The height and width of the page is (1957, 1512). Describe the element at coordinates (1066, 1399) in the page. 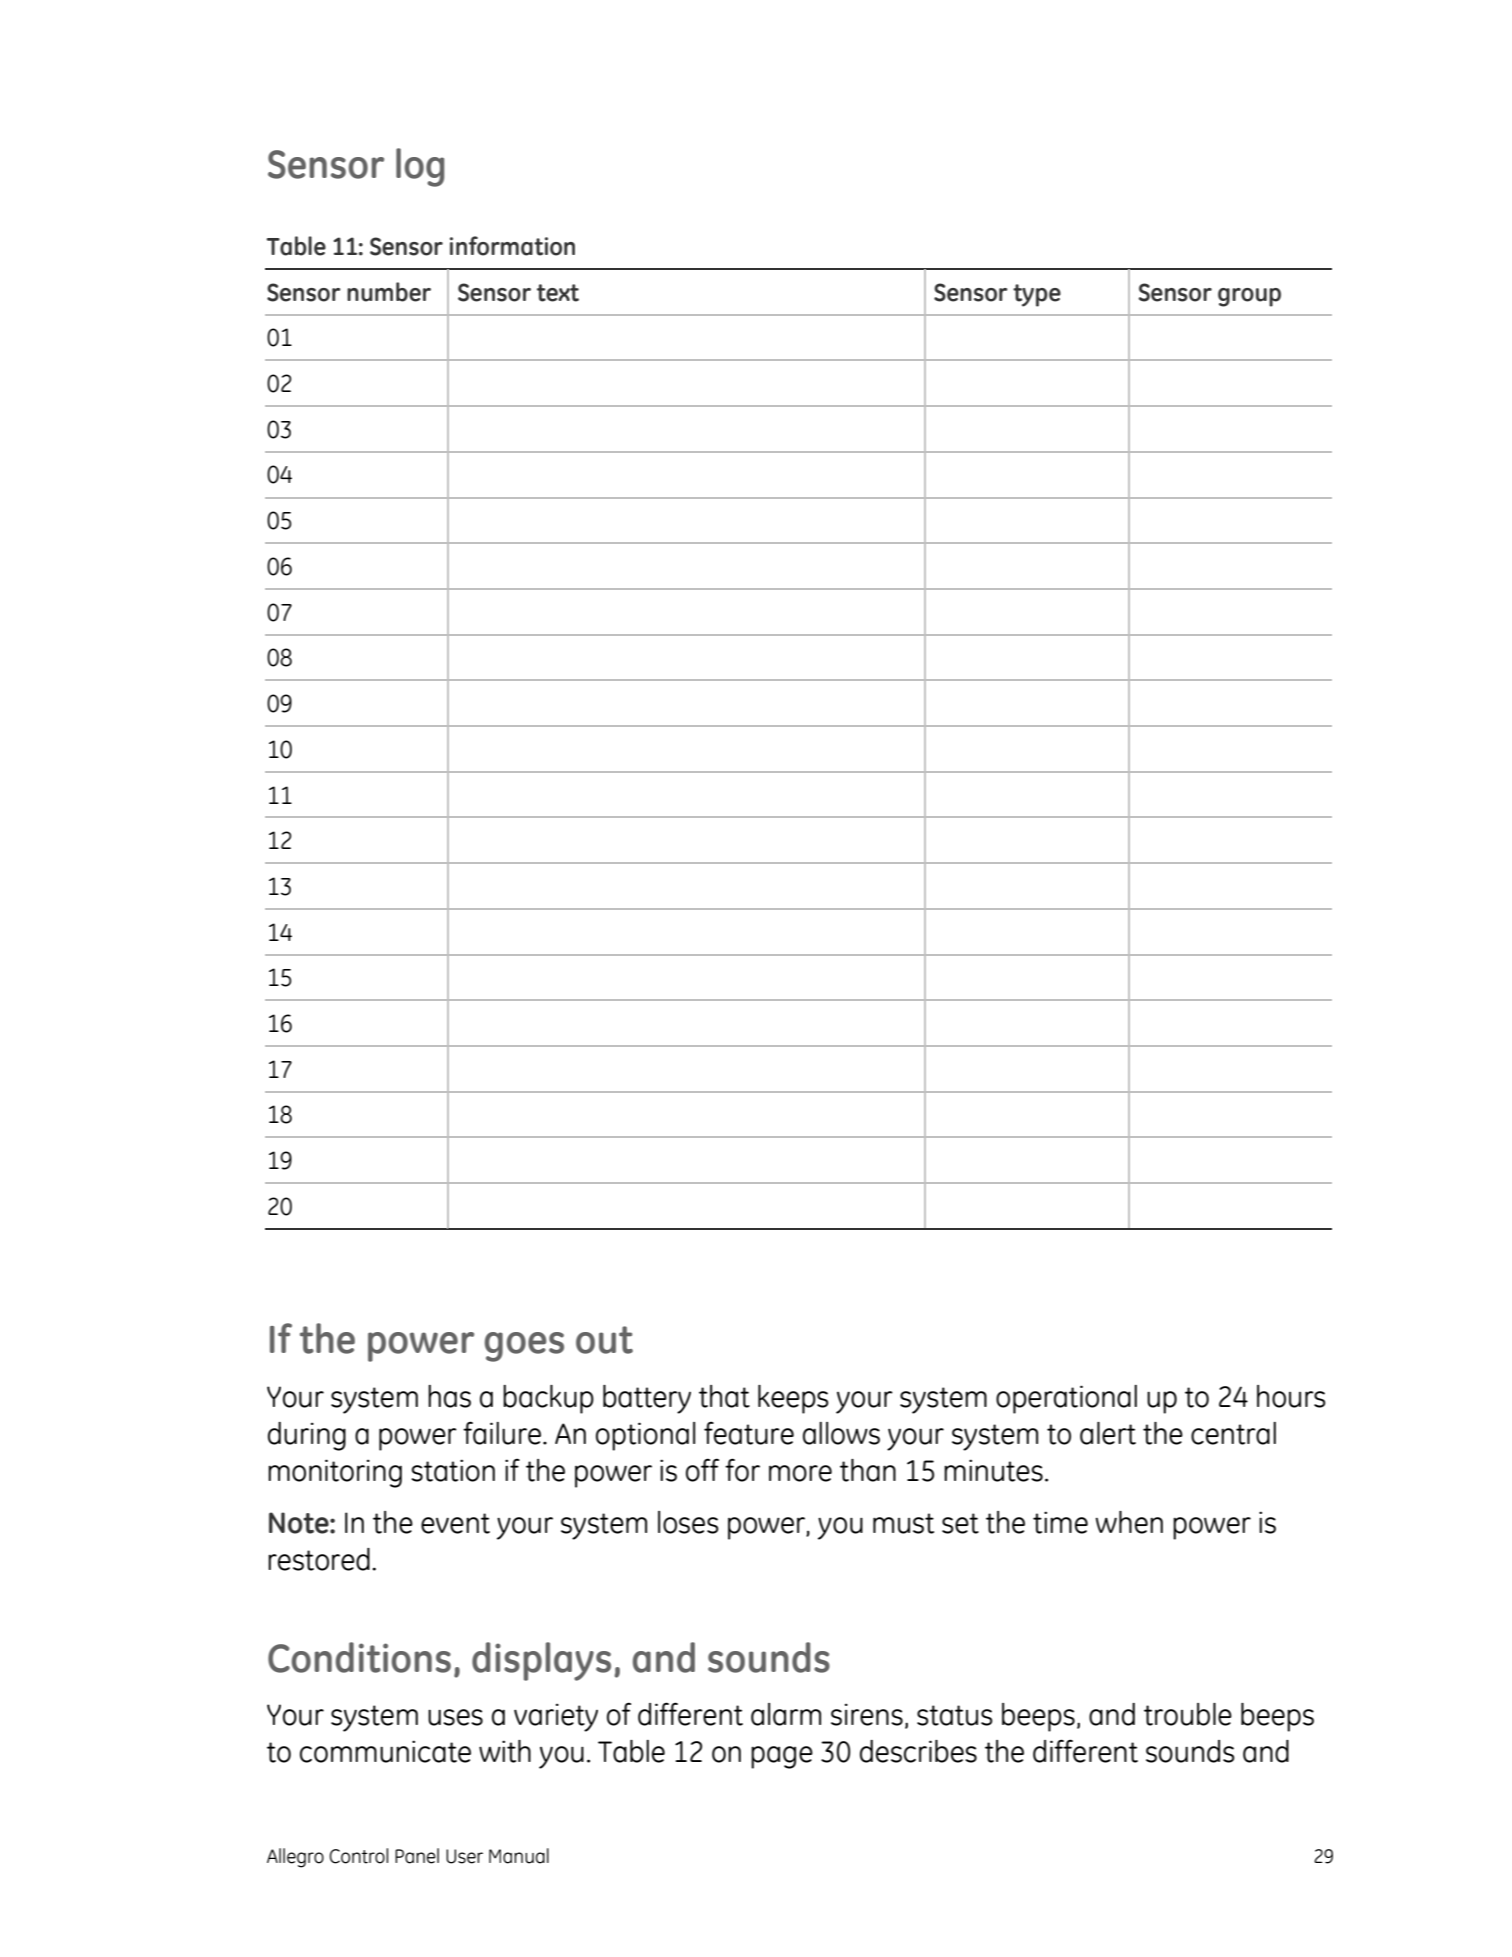

I see `operational` at that location.
